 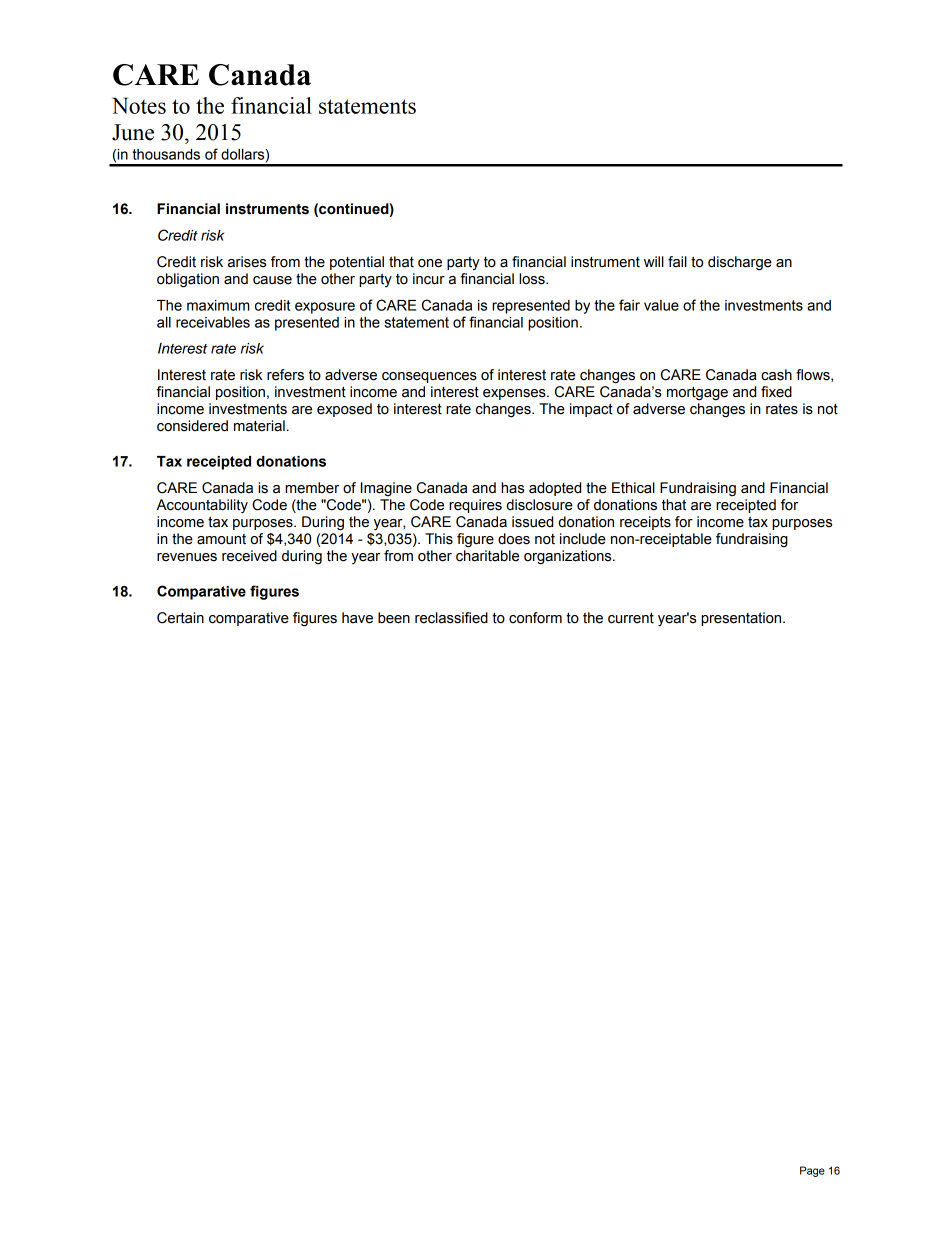 I want to click on discharge, so click(x=740, y=263).
